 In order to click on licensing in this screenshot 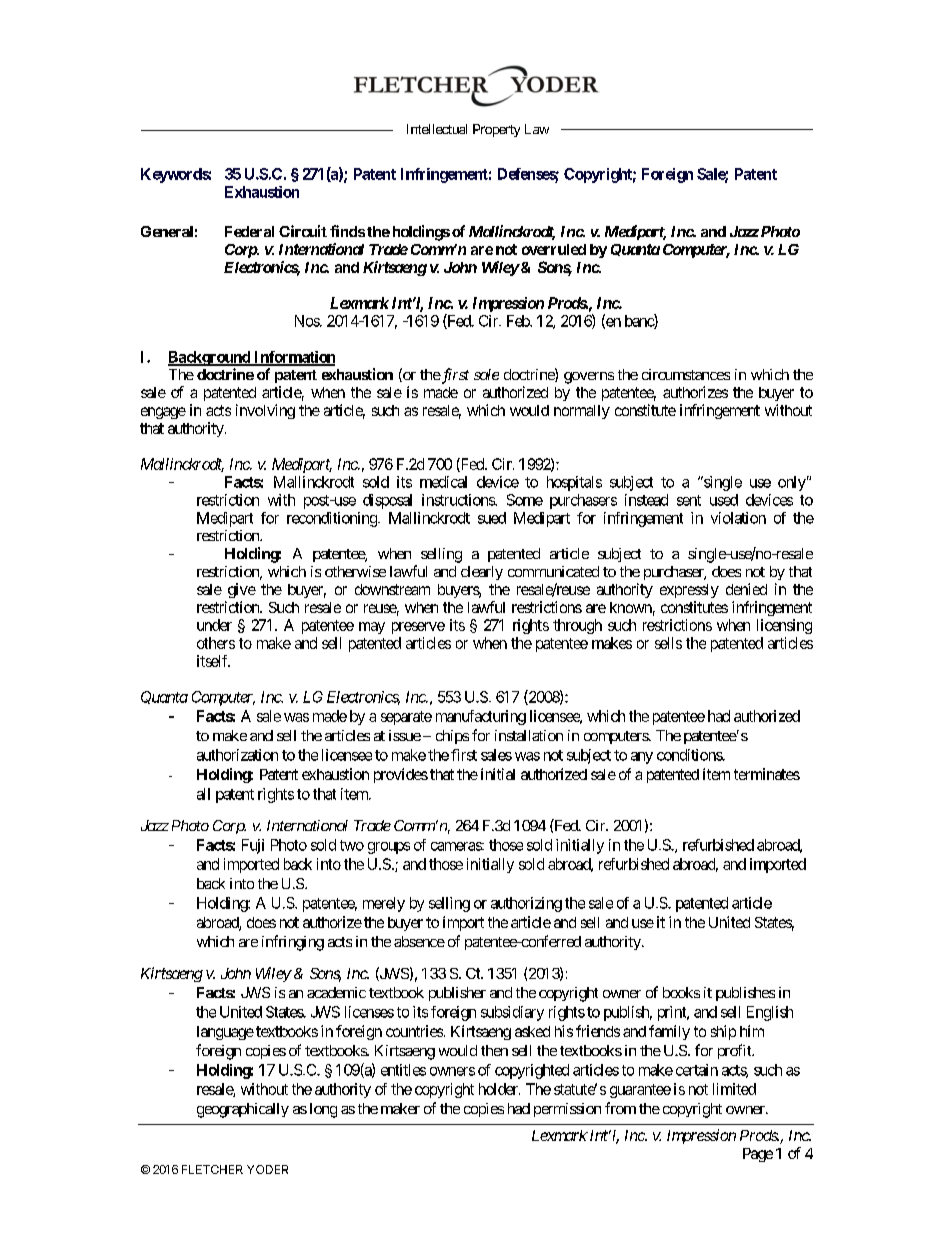, I will do `click(784, 626)`.
